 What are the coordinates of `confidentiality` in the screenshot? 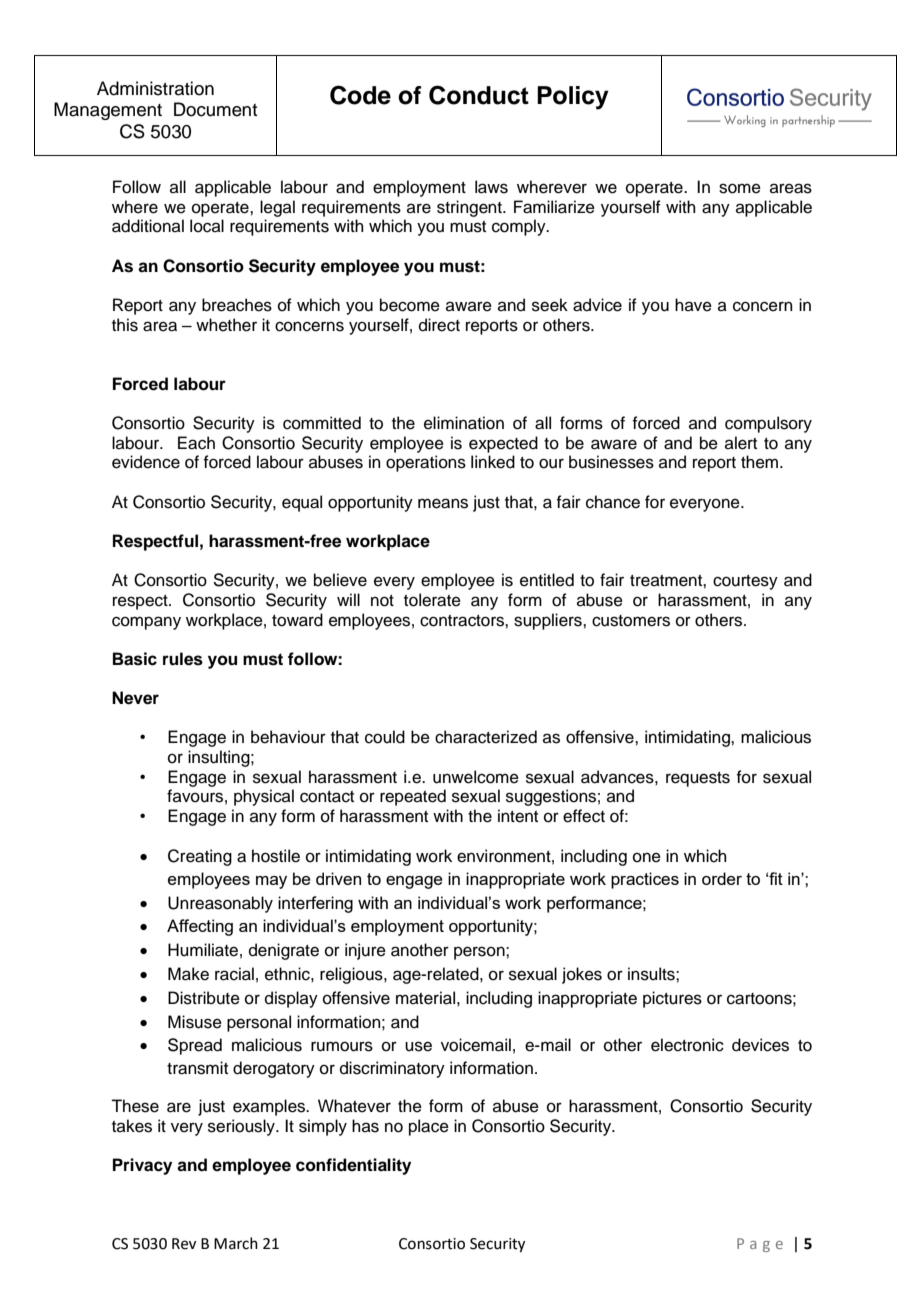 It's located at (353, 1166).
